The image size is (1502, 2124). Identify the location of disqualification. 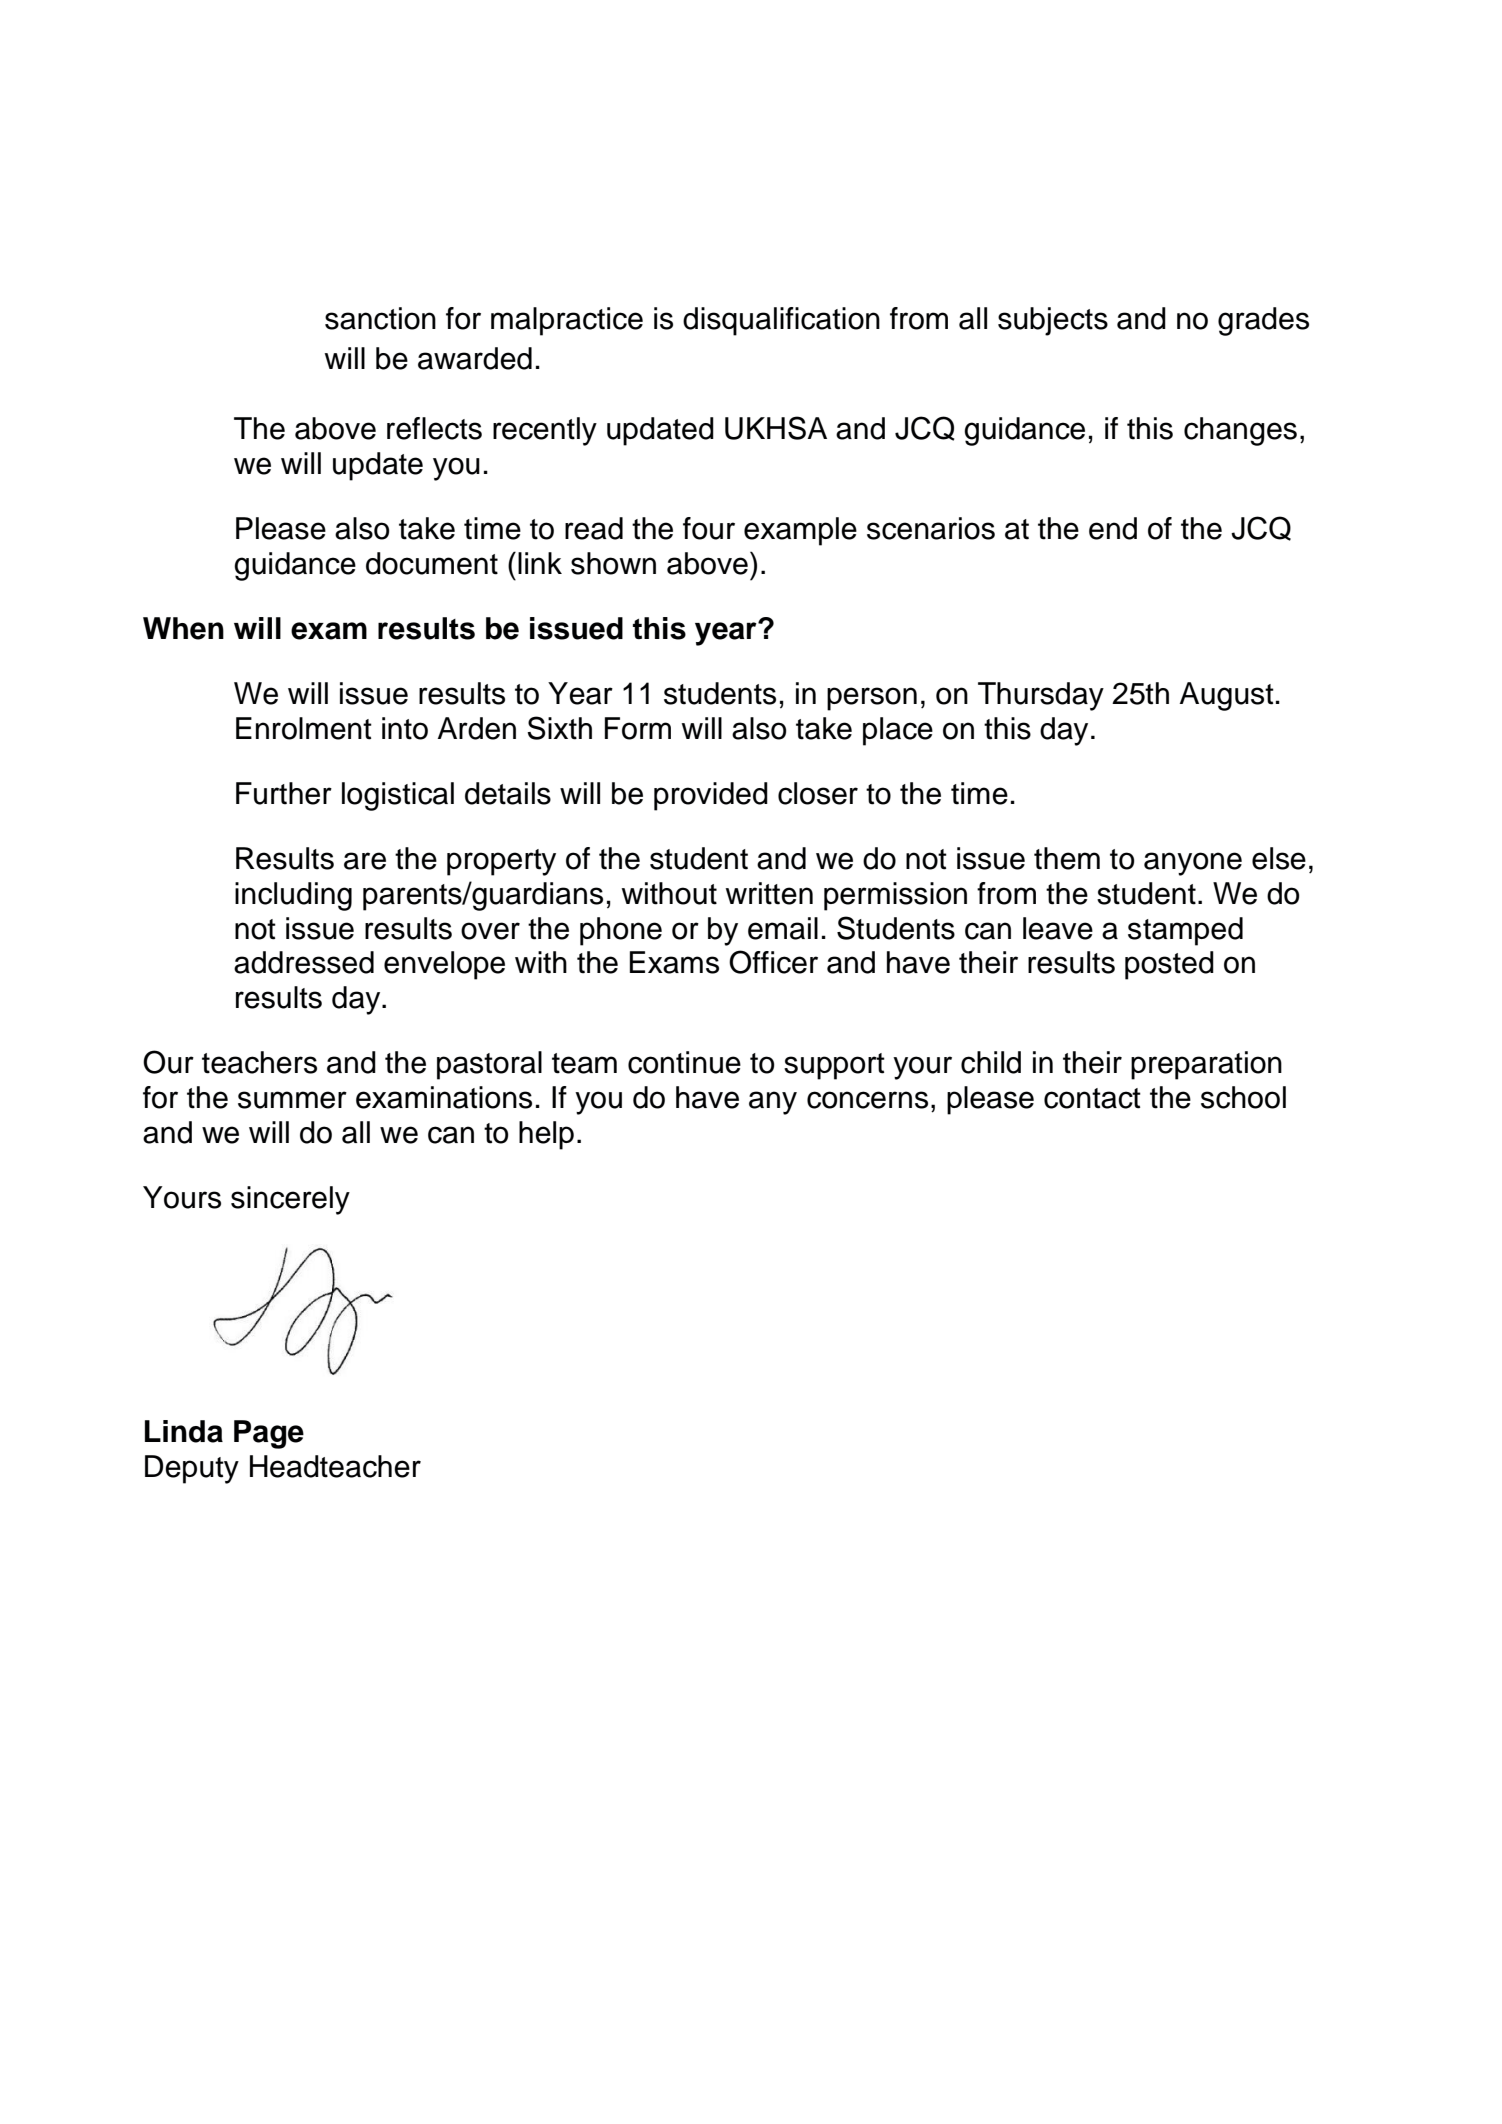
(781, 321).
